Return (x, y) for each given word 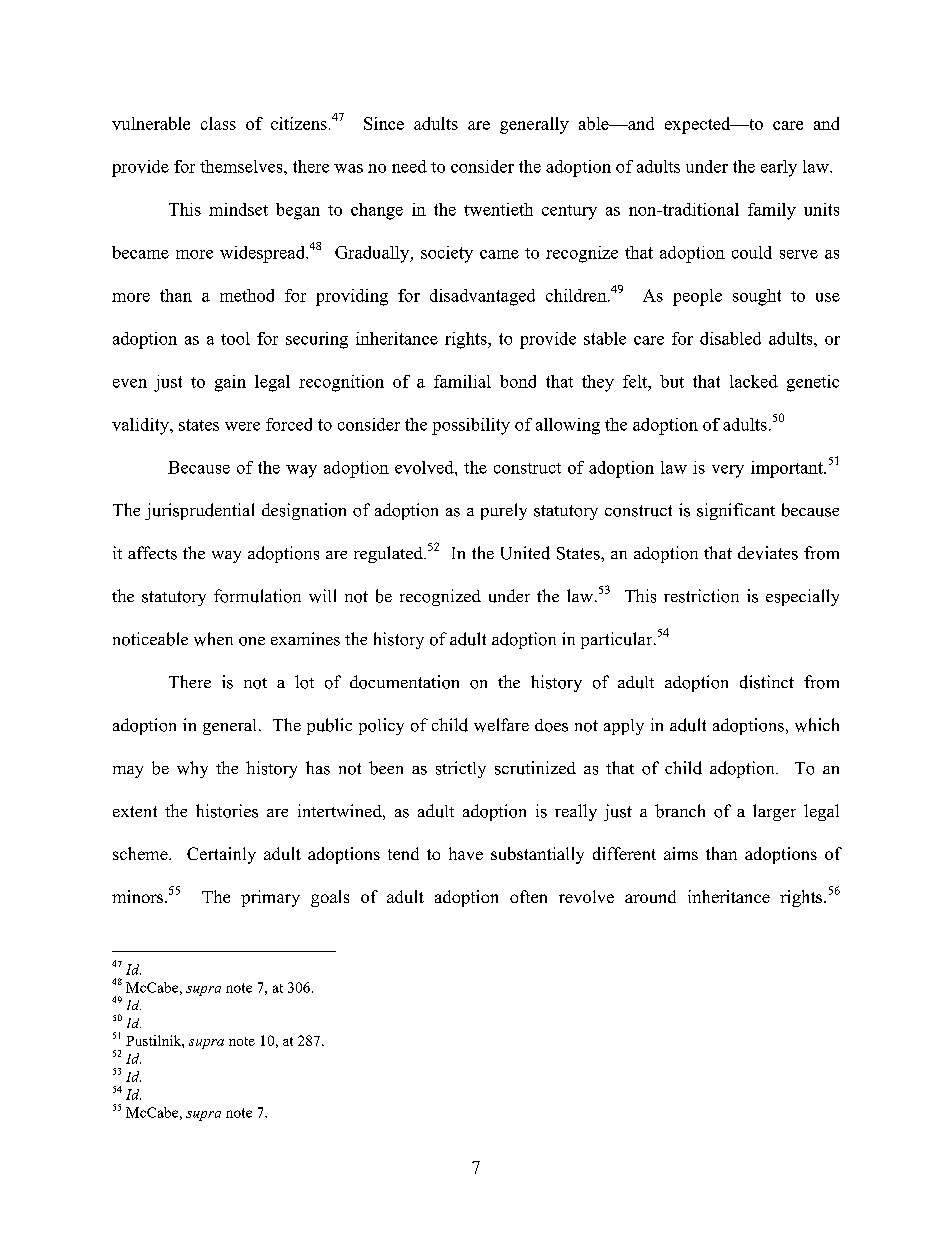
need (409, 166)
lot (304, 682)
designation (304, 511)
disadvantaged (482, 297)
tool (235, 338)
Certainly (221, 855)
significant (736, 511)
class (218, 123)
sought (757, 297)
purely (504, 511)
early (779, 168)
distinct (767, 682)
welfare (501, 725)
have (466, 853)
